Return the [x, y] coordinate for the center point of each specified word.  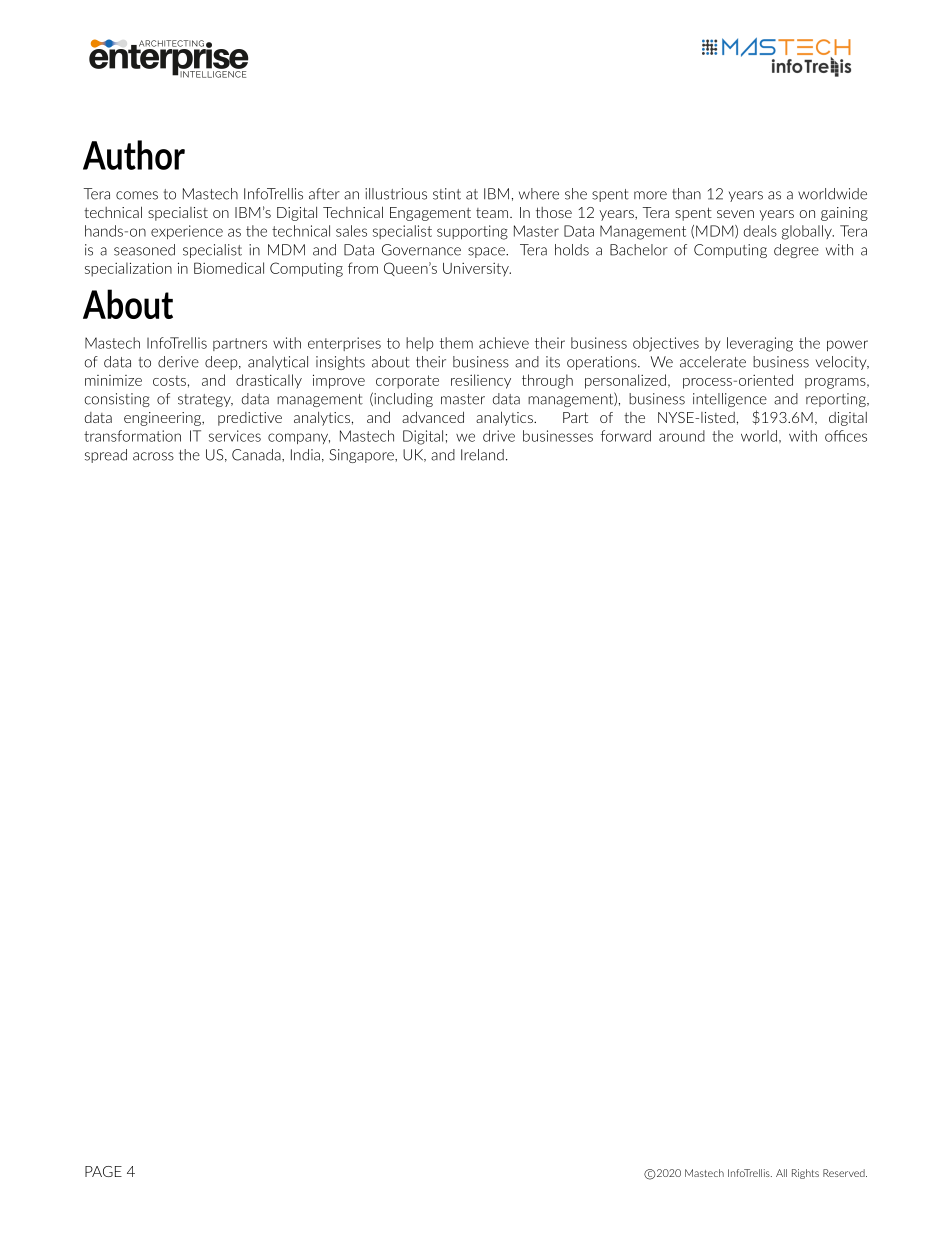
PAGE [103, 1171]
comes [137, 195]
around [682, 436]
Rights [805, 1174]
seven [735, 214]
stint [447, 194]
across [153, 456]
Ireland [482, 455]
